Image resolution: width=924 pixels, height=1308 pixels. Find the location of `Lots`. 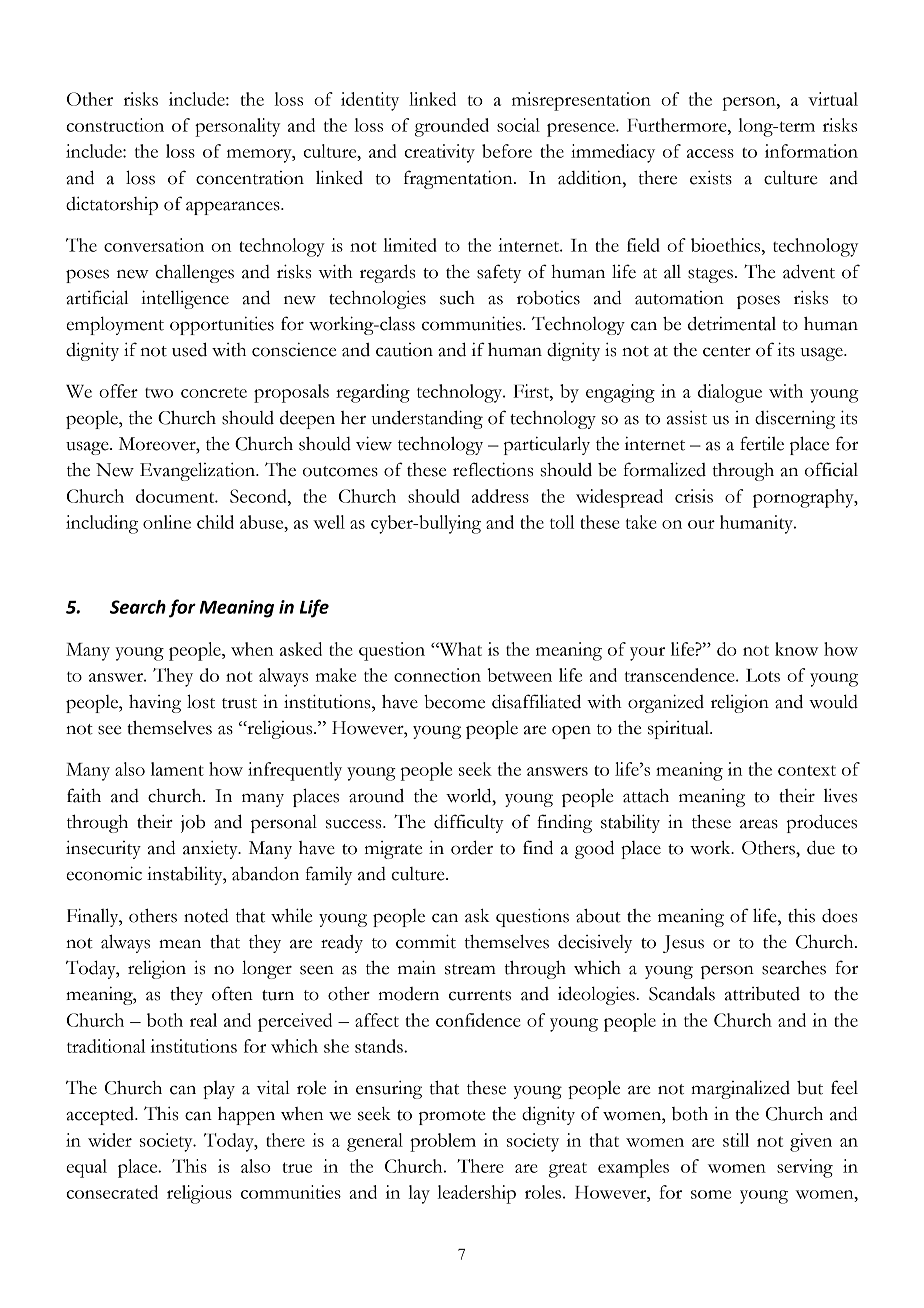

Lots is located at coordinates (763, 675).
